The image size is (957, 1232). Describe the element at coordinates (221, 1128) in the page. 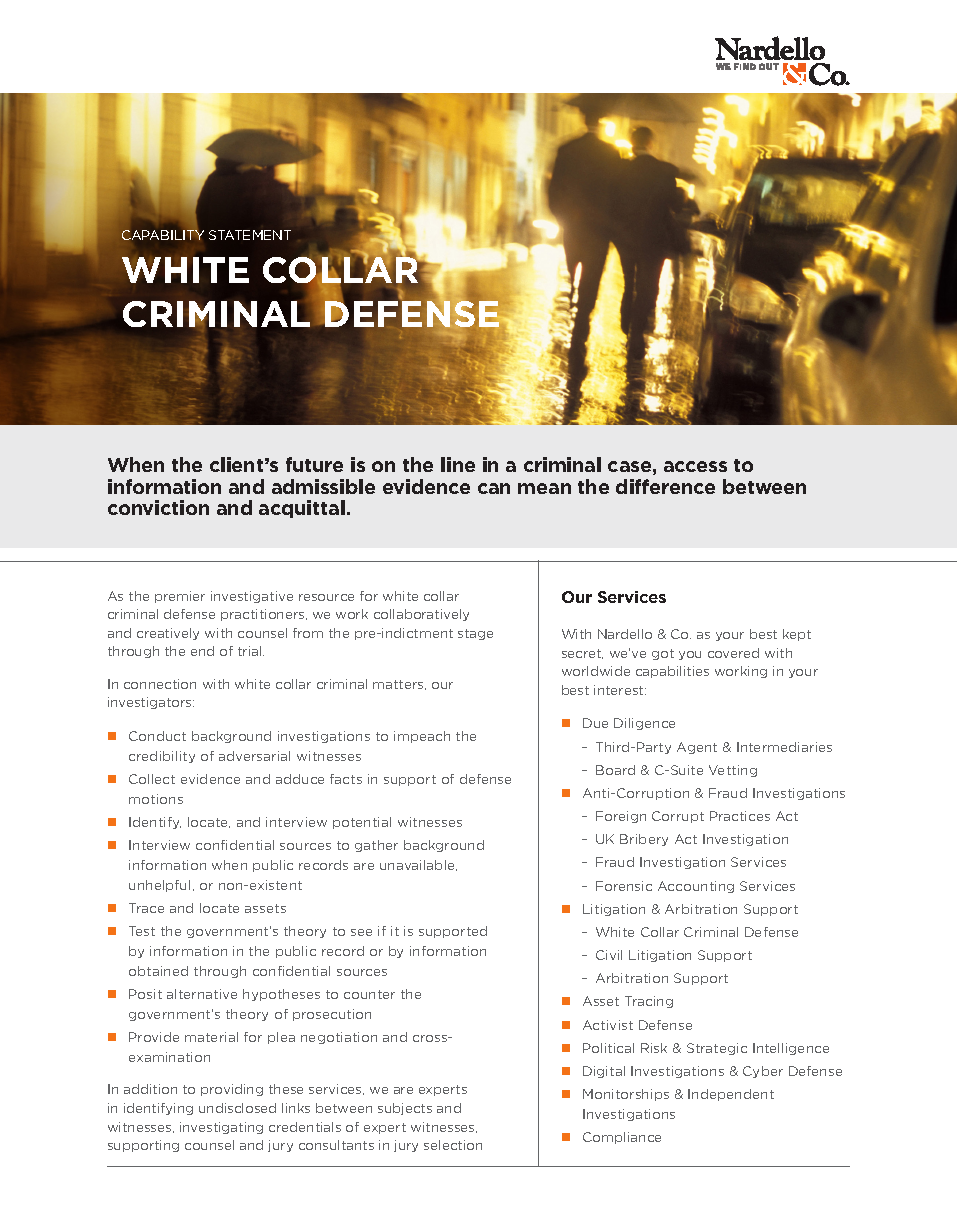

I see `investigating` at that location.
